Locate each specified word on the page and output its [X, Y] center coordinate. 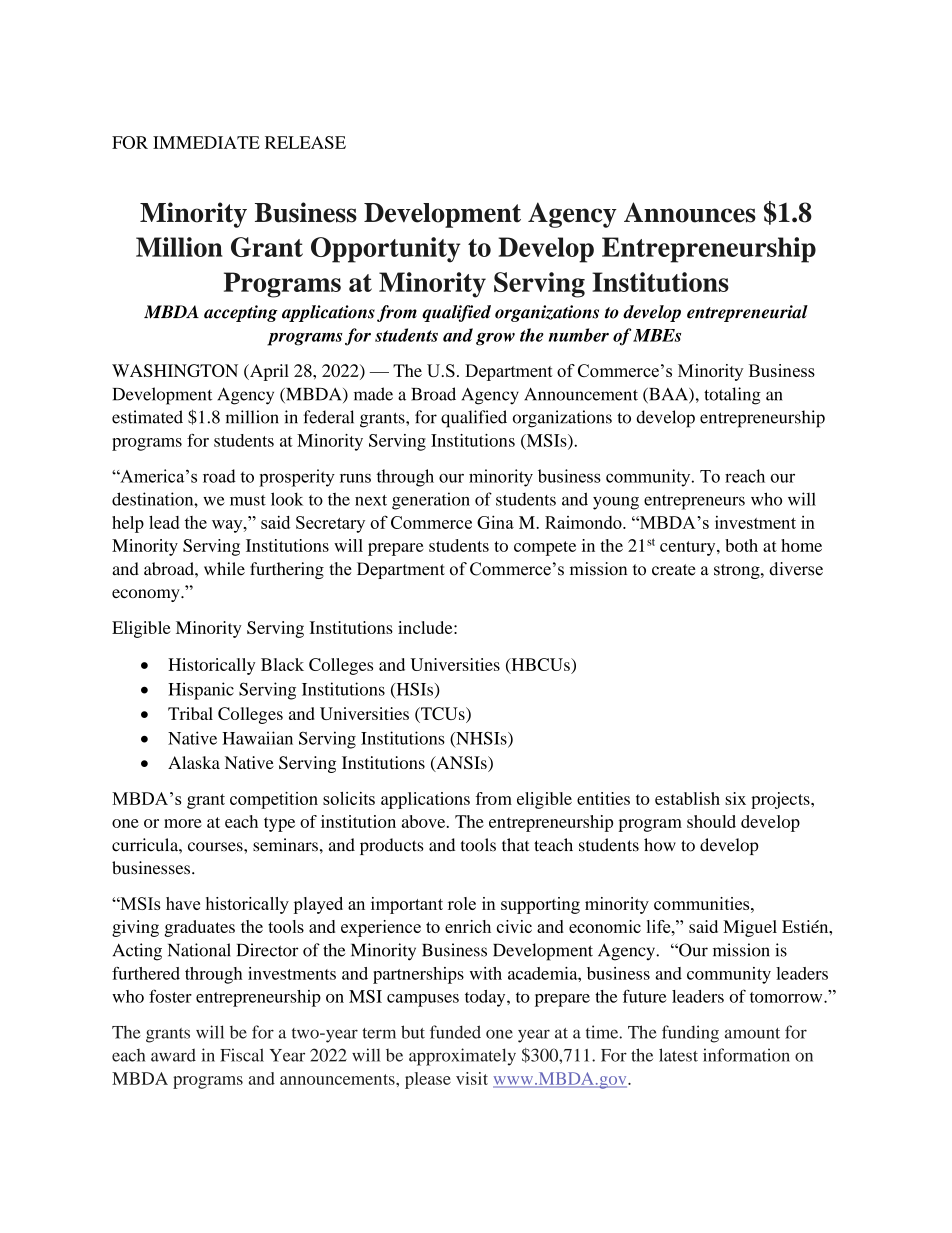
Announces [690, 212]
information [746, 1055]
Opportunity [386, 250]
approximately [462, 1057]
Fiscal [242, 1055]
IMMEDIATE [206, 142]
